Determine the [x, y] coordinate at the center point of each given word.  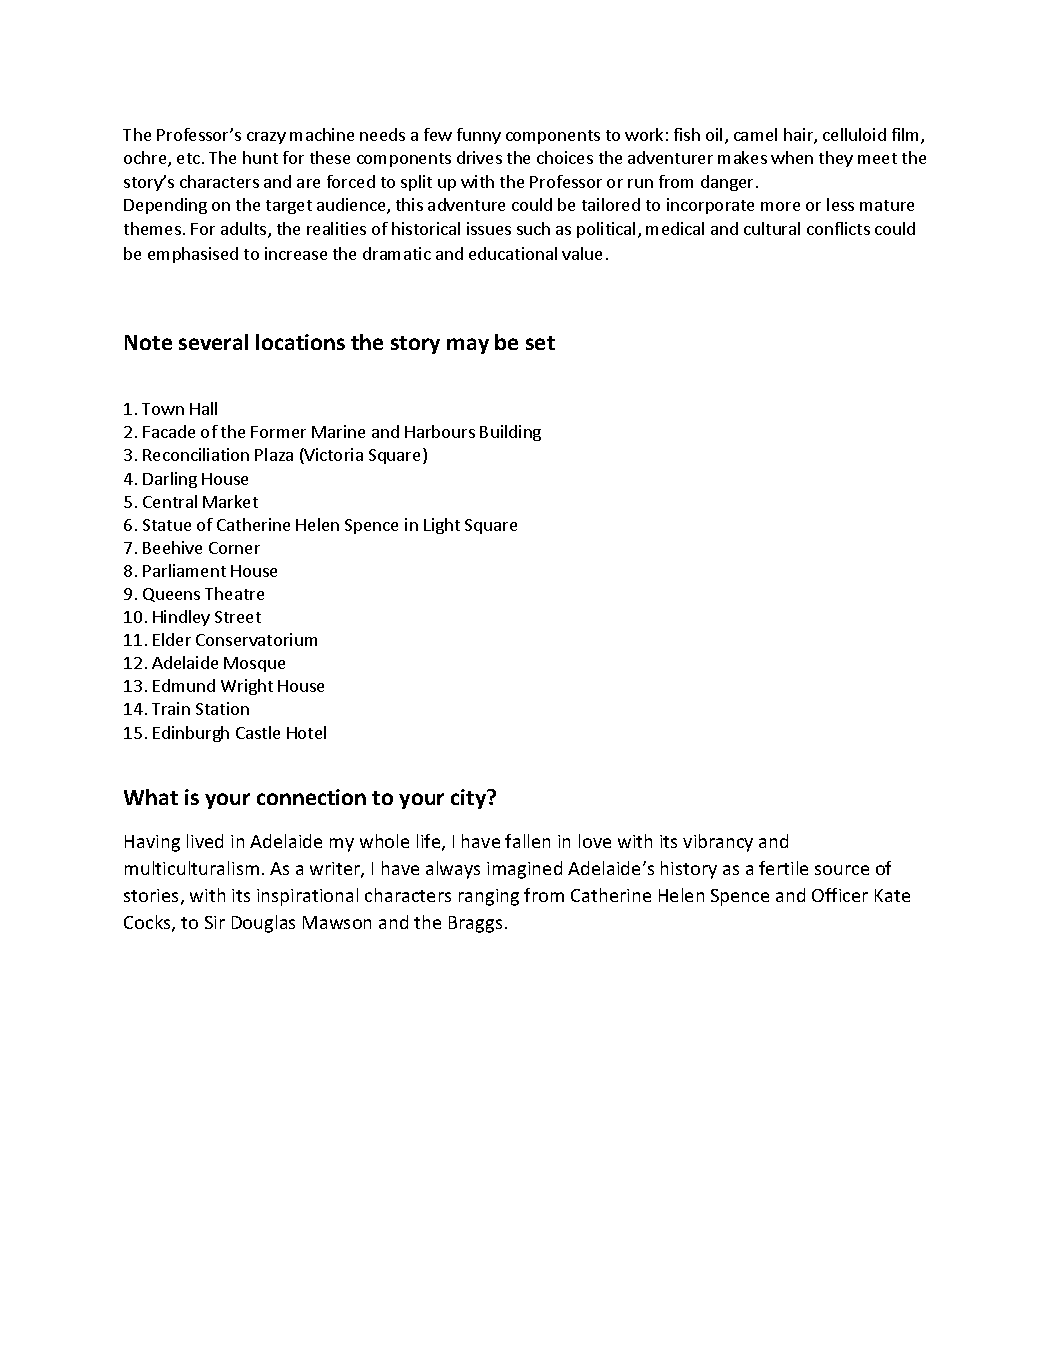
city [470, 799]
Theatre [234, 593]
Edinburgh [191, 734]
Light [442, 526]
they [836, 159]
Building [510, 433]
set [540, 343]
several [213, 342]
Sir [215, 922]
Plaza [274, 454]
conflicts [838, 228]
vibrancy [718, 843]
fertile [783, 868]
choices [565, 157]
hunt [260, 157]
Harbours [440, 431]
